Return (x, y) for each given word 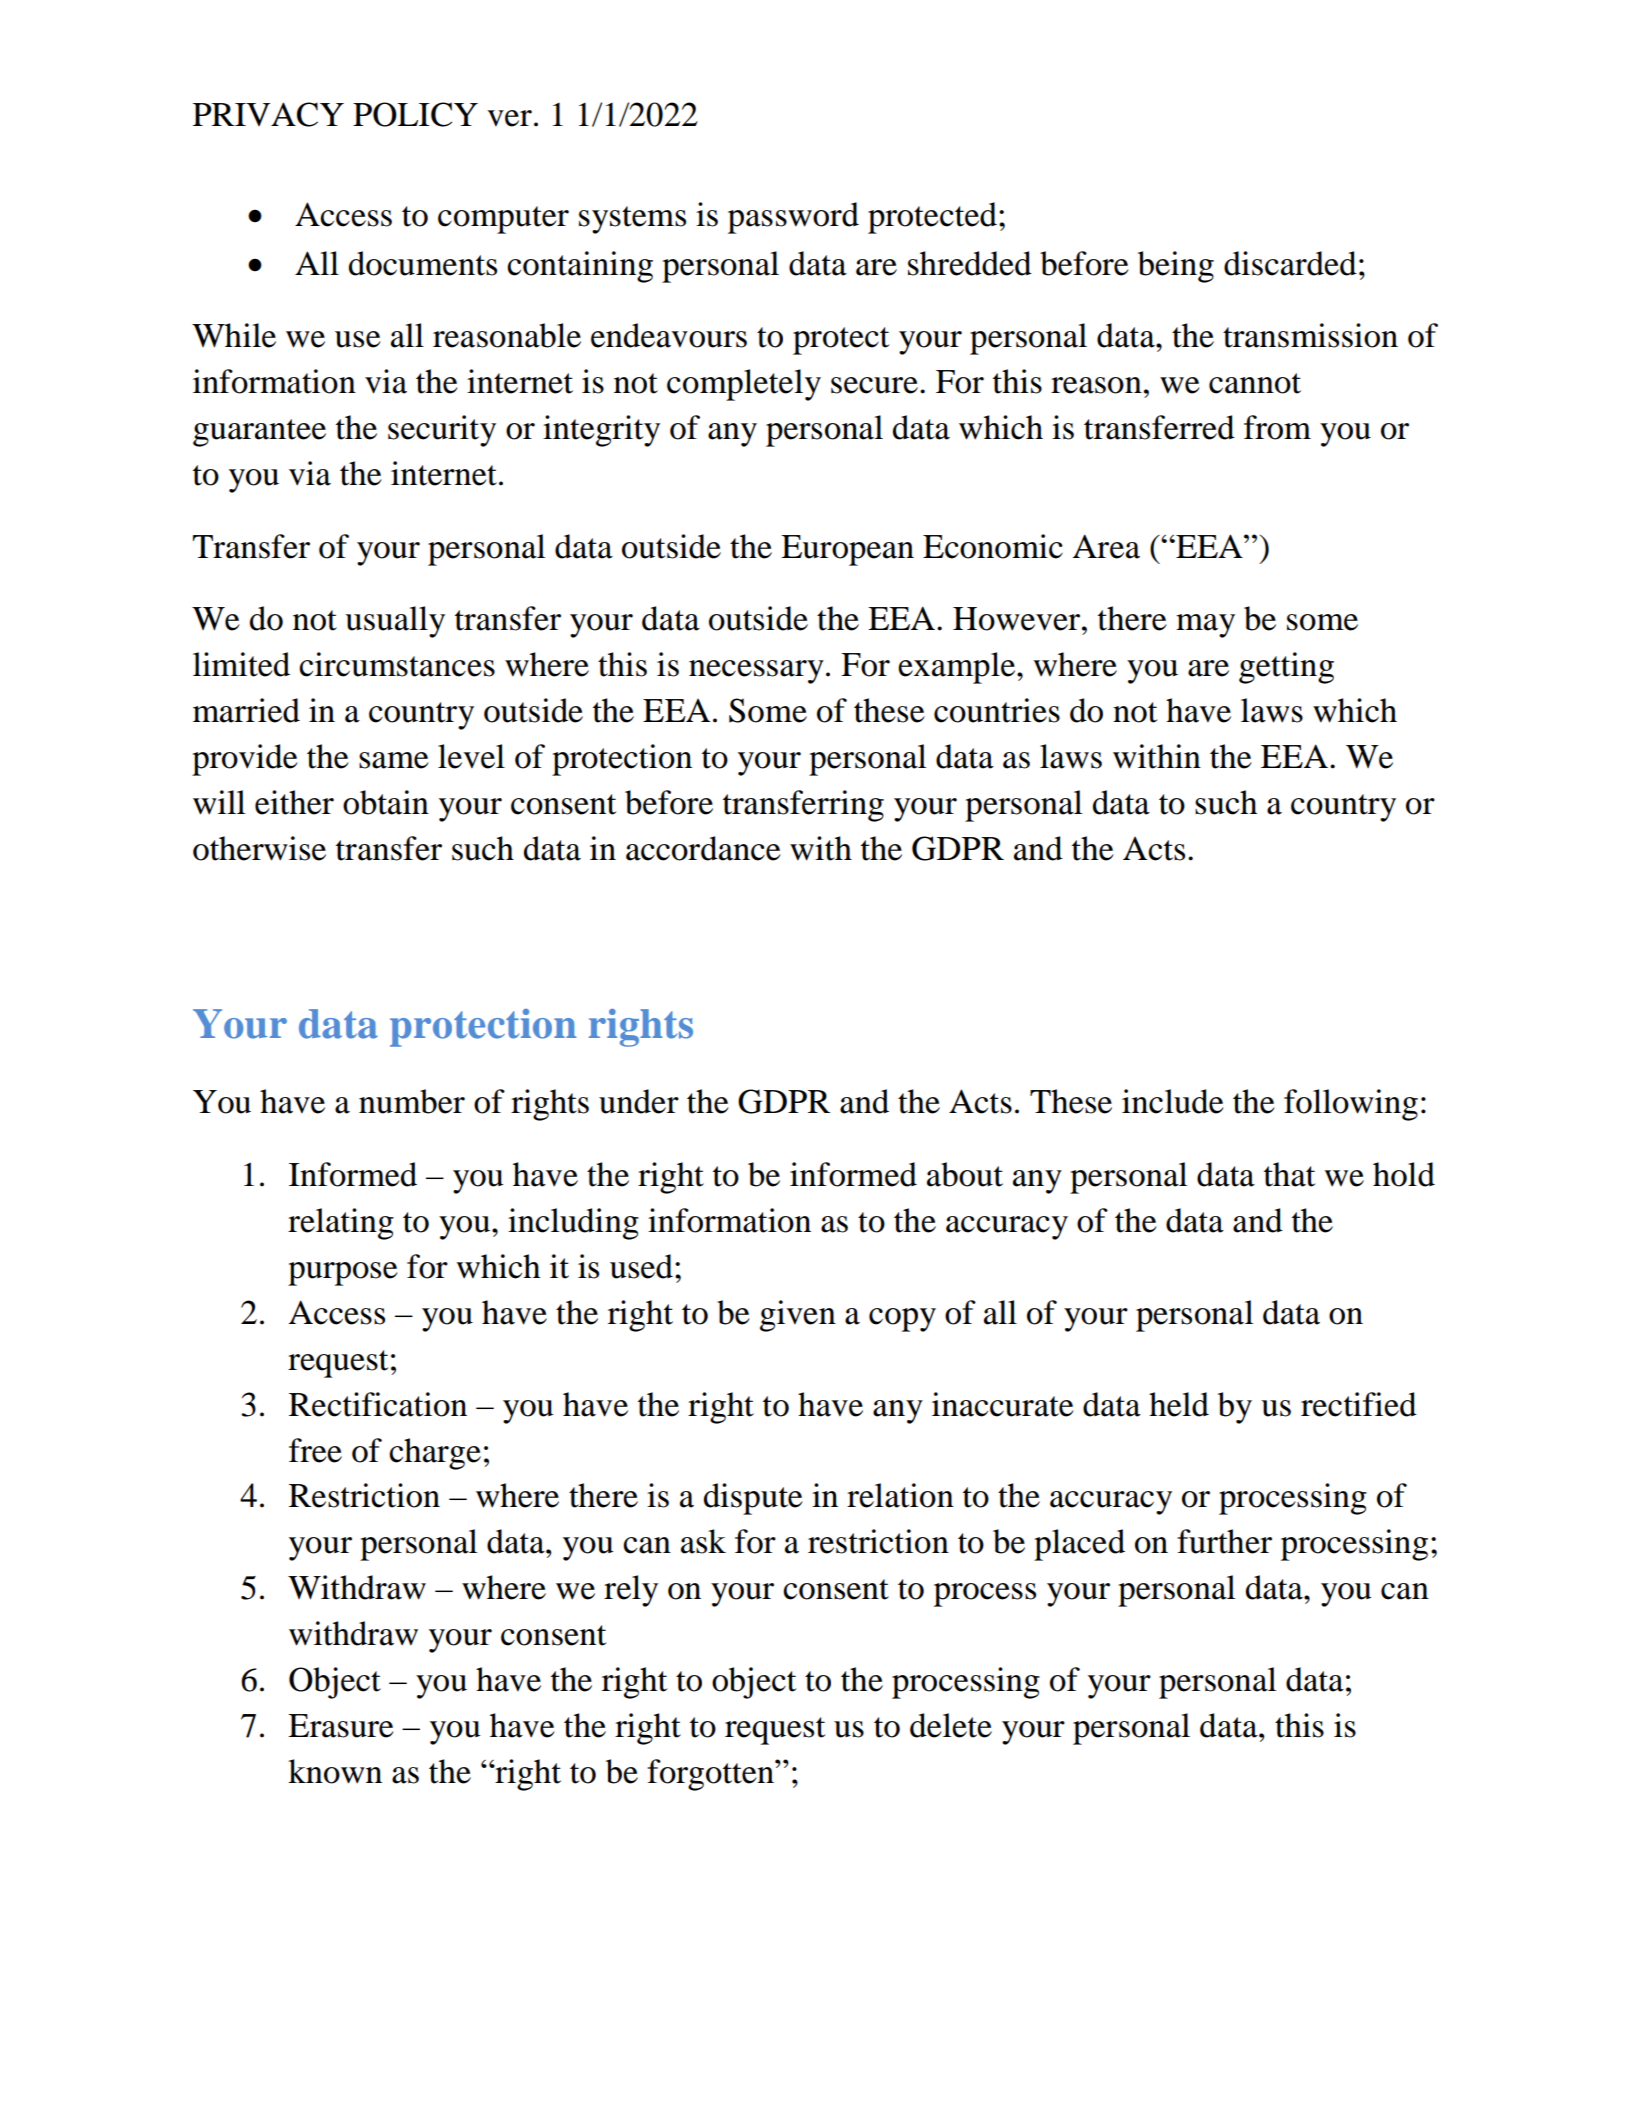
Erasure (341, 1726)
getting (1286, 668)
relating (341, 1224)
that (1289, 1174)
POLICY (415, 114)
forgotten (711, 1775)
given (798, 1316)
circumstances (397, 664)
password (793, 218)
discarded (1290, 263)
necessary (756, 672)
